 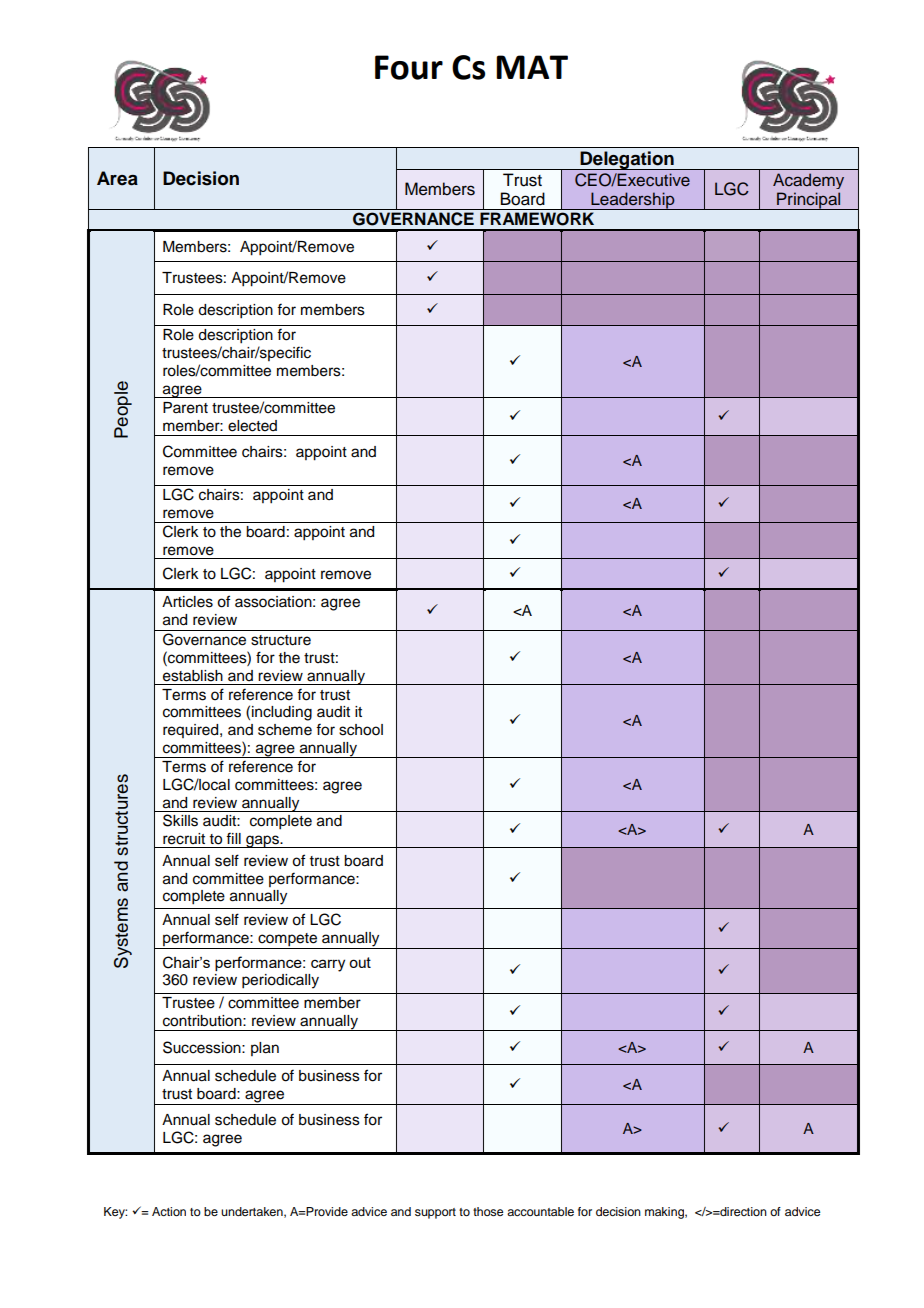 What do you see at coordinates (252, 426) in the screenshot?
I see `elected` at bounding box center [252, 426].
